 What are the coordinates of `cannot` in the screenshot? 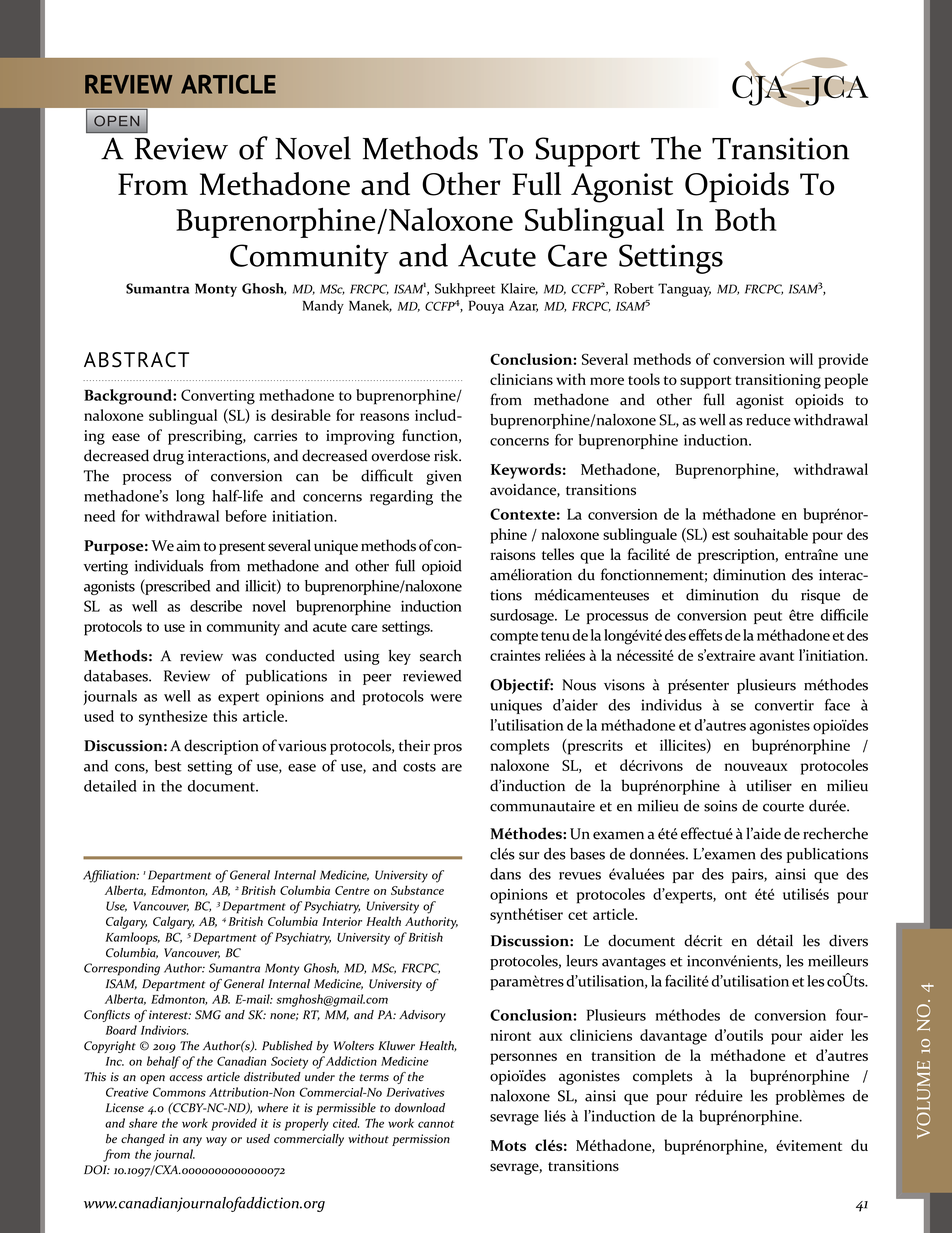 It's located at (436, 1124).
